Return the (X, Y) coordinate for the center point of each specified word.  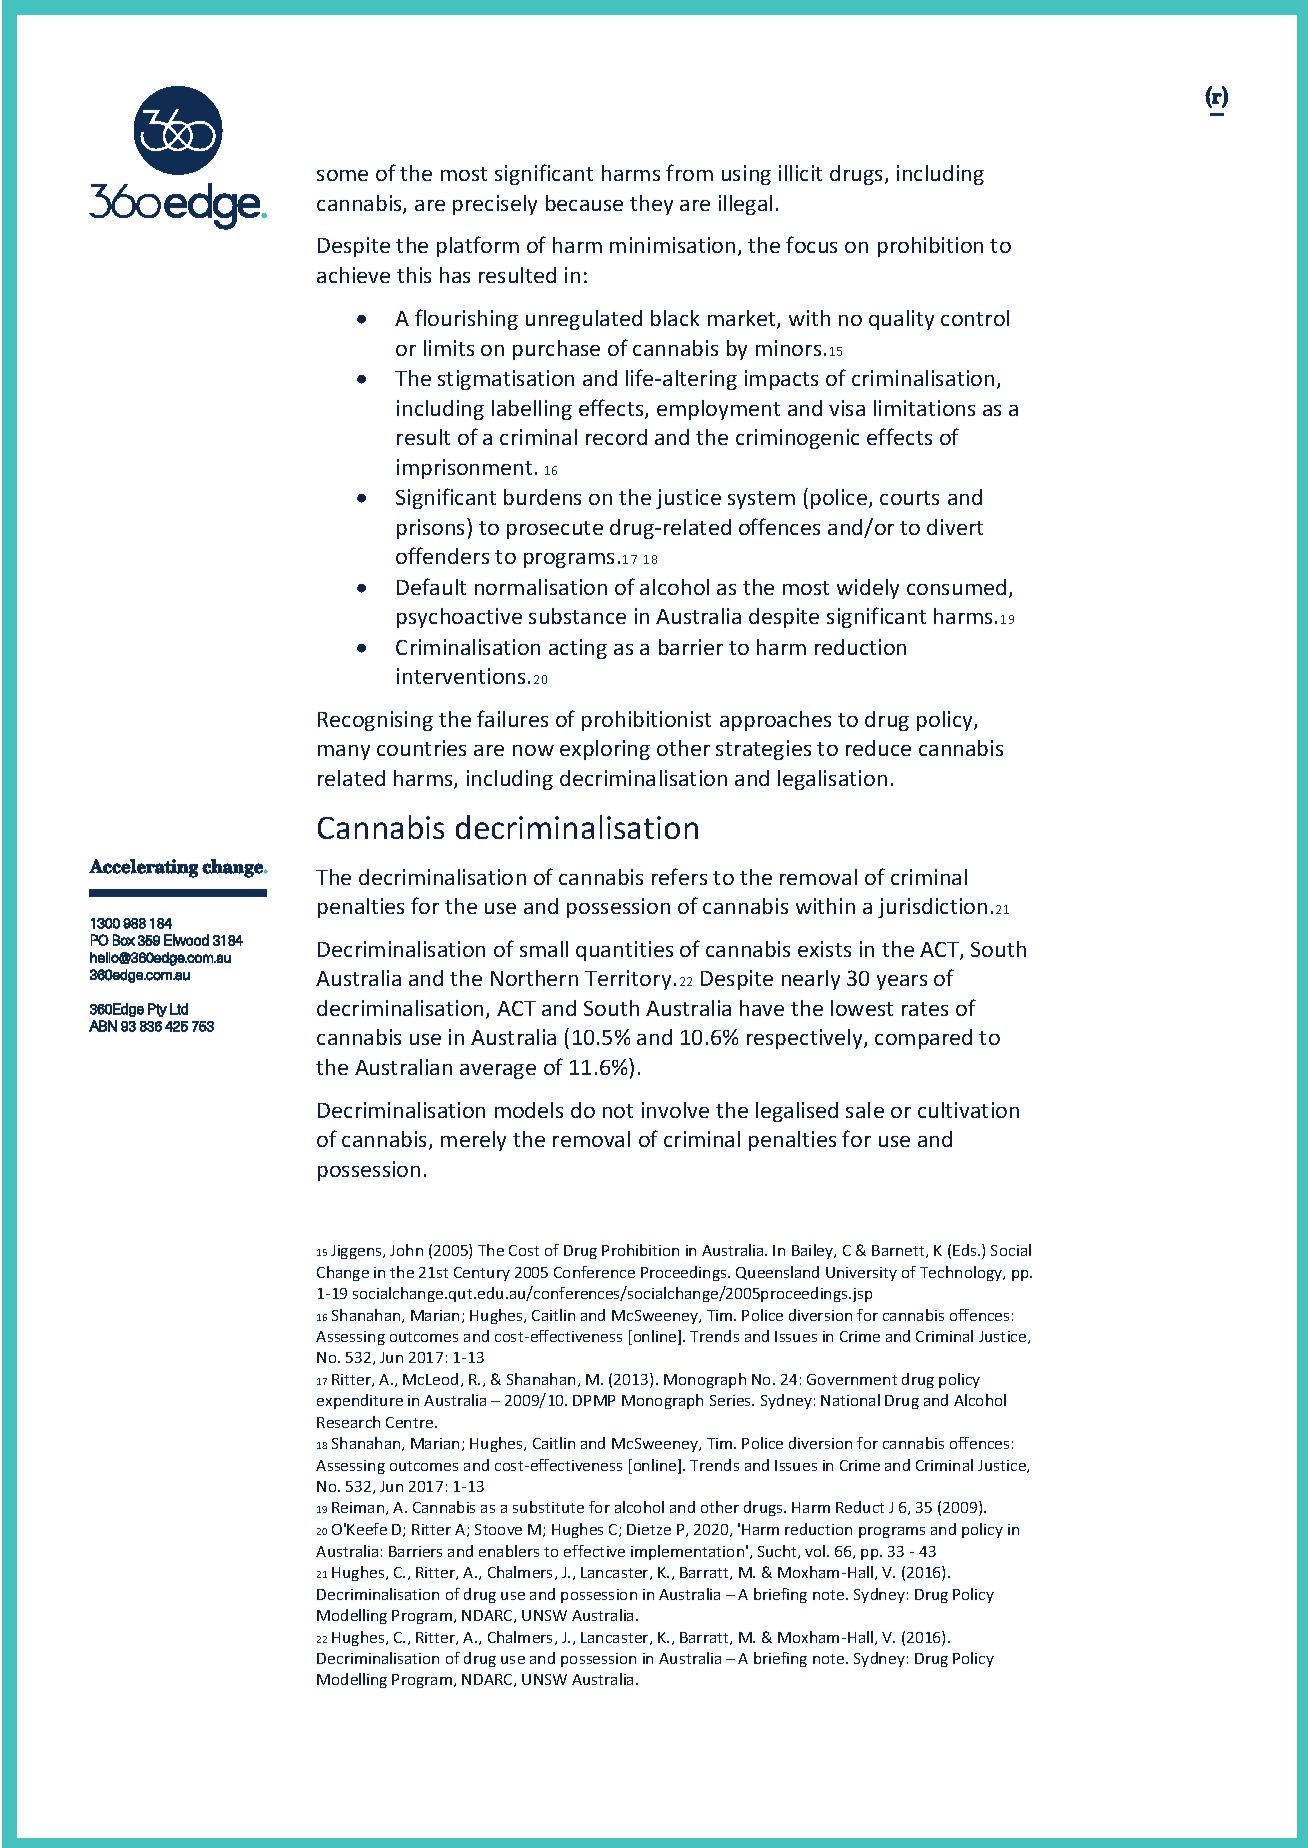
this (414, 275)
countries (421, 748)
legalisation (832, 780)
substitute (548, 1507)
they (651, 205)
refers (679, 876)
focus (811, 244)
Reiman (359, 1508)
